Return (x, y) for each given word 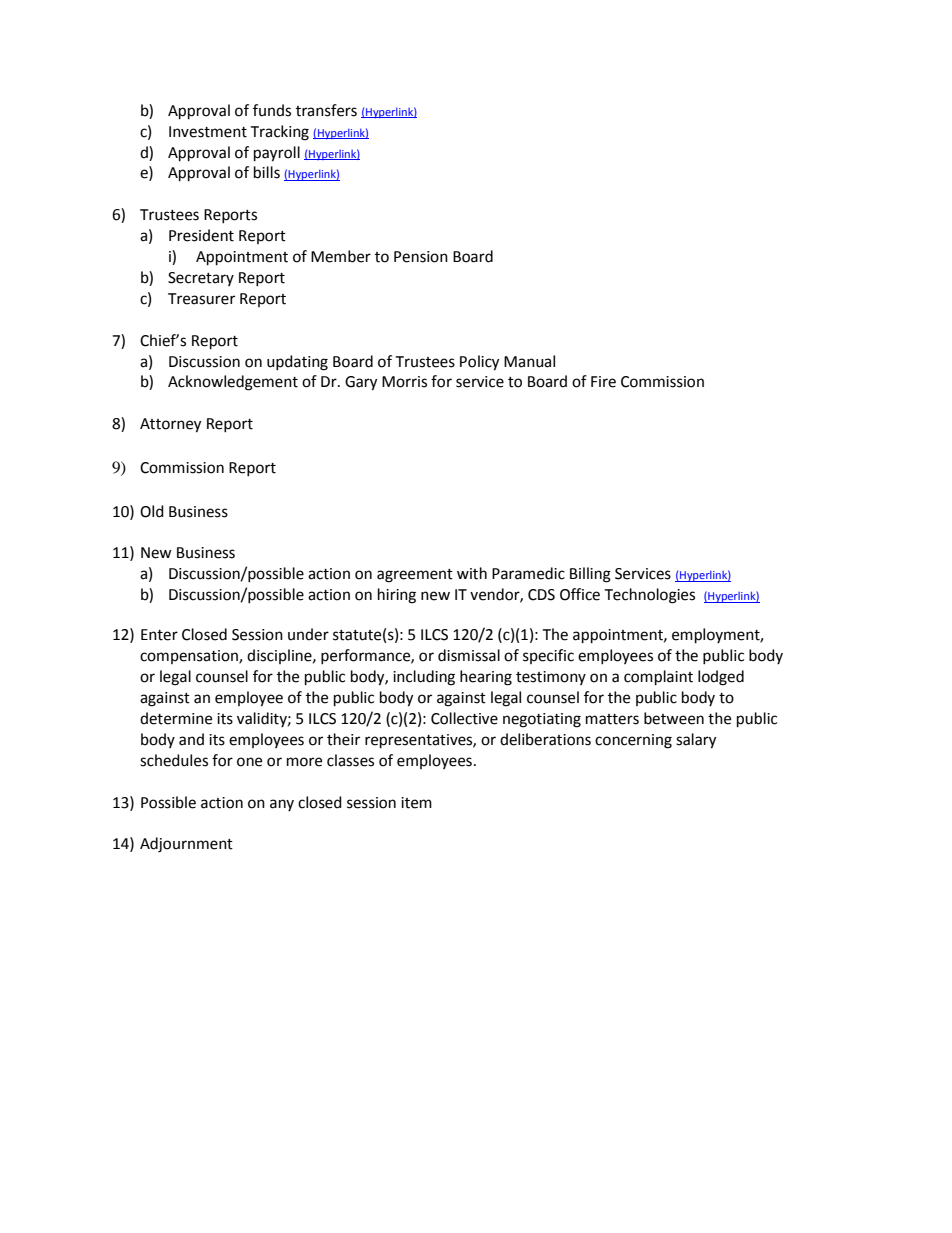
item (416, 803)
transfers (326, 110)
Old (152, 511)
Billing (590, 575)
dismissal (469, 655)
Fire (603, 382)
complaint (658, 678)
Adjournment (186, 845)
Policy (479, 363)
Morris (404, 382)
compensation (190, 657)
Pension (421, 257)
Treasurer (201, 299)
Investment (208, 132)
